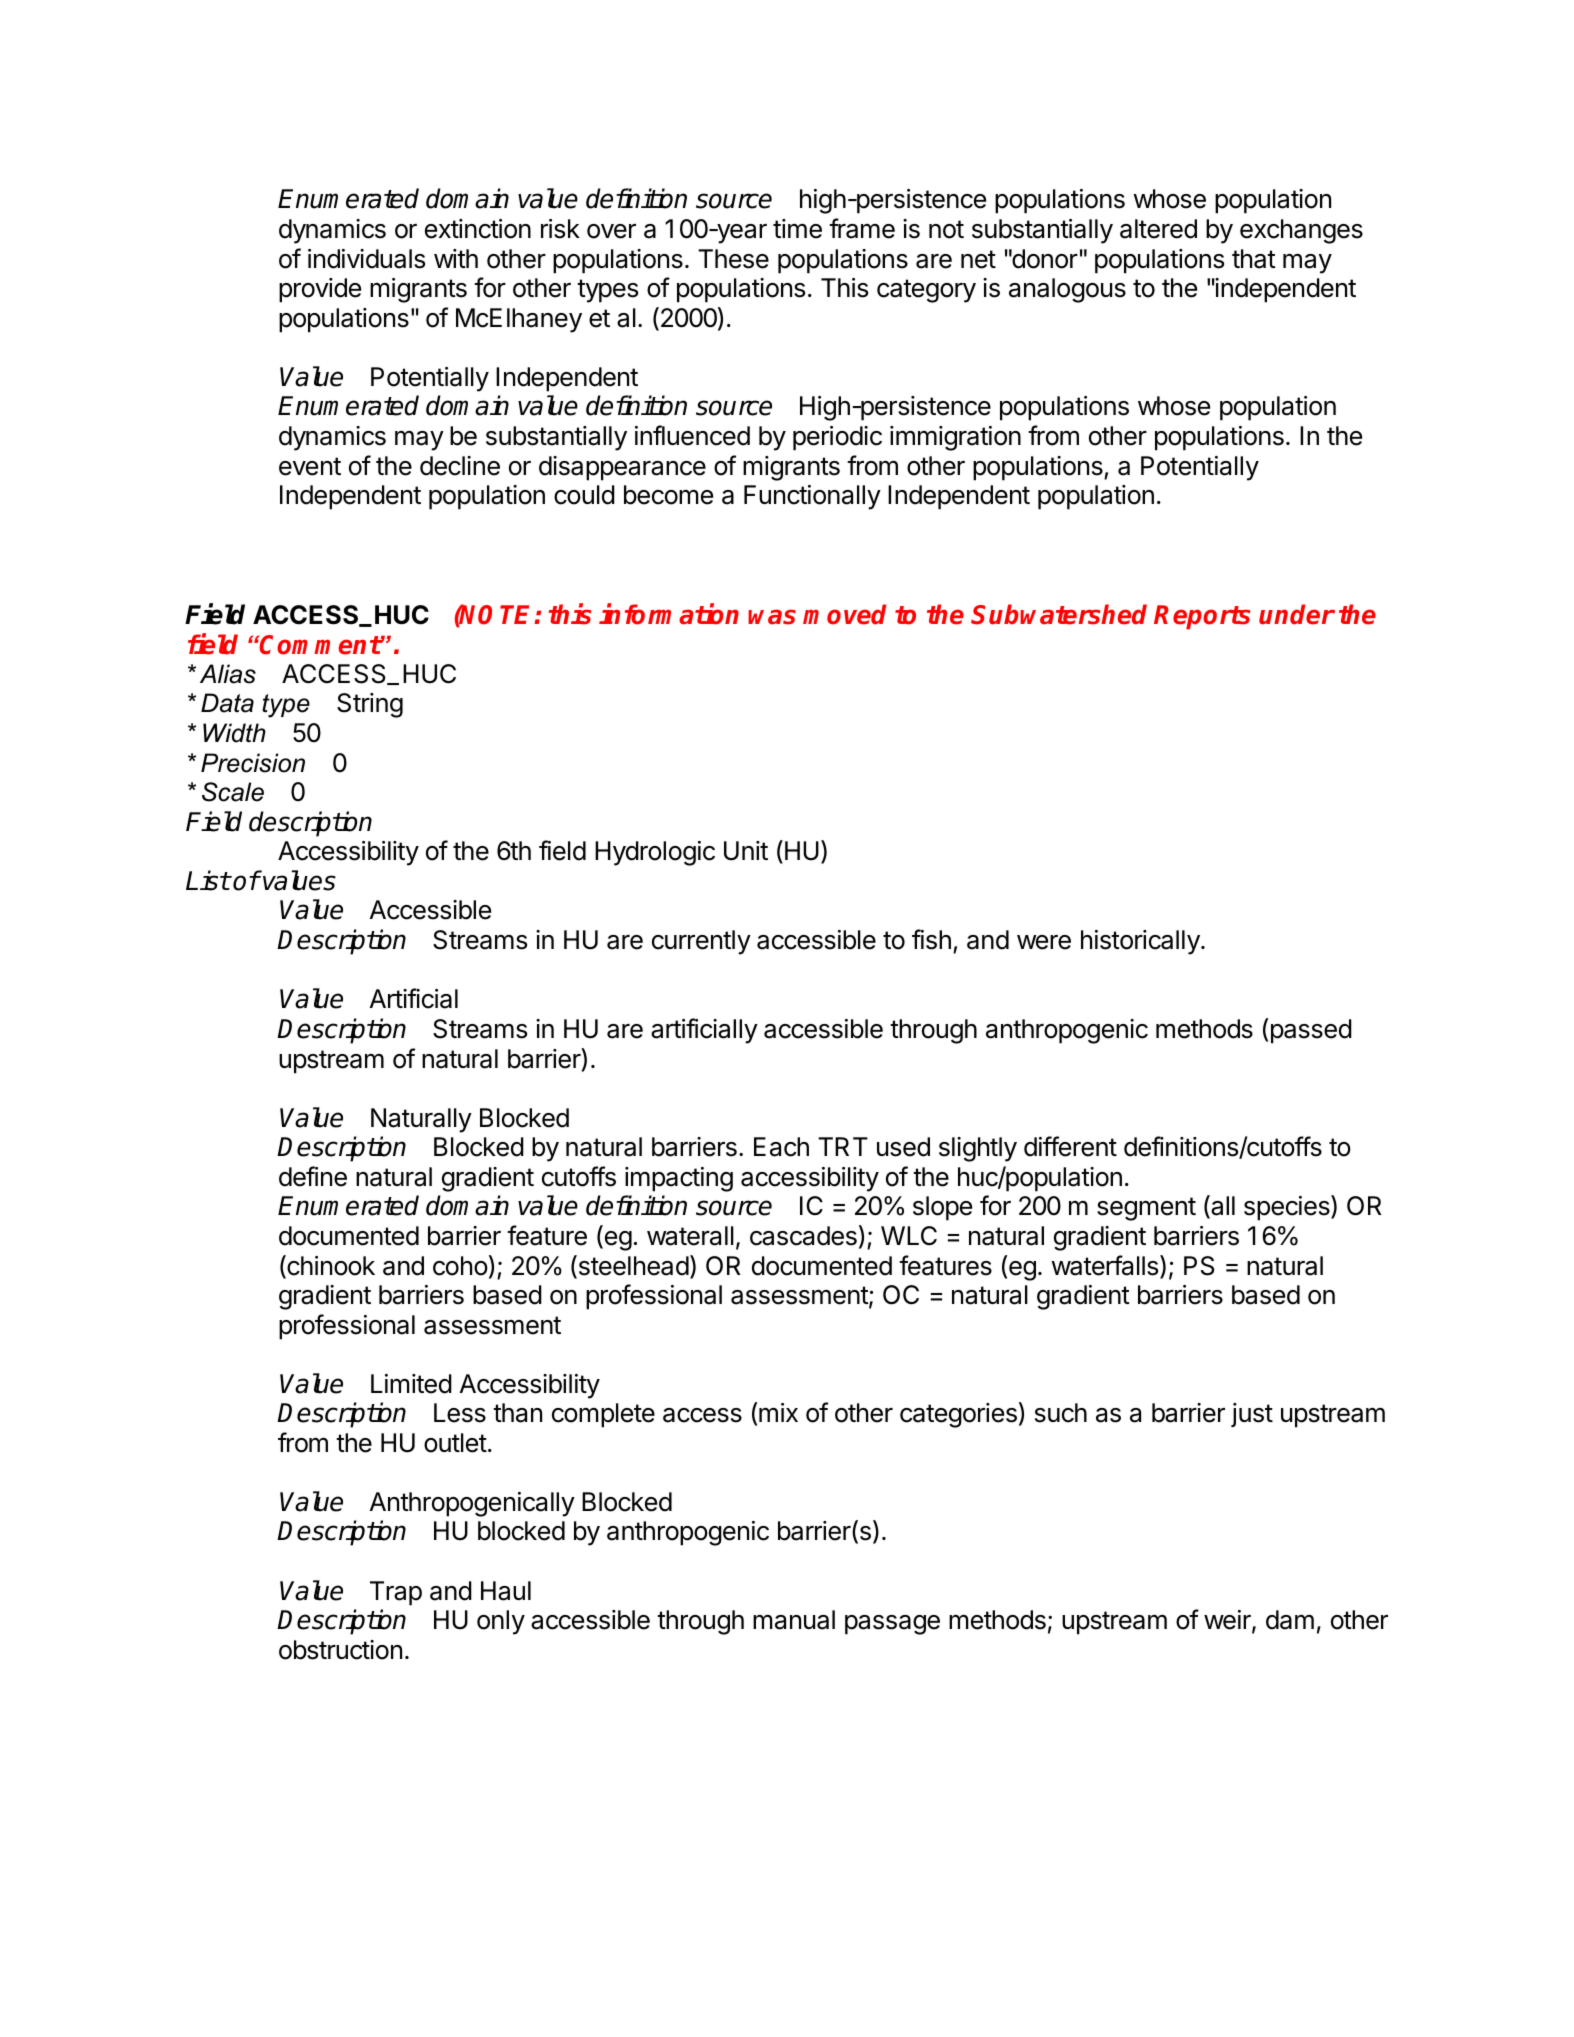  Describe the element at coordinates (366, 259) in the document. I see `individuals` at that location.
